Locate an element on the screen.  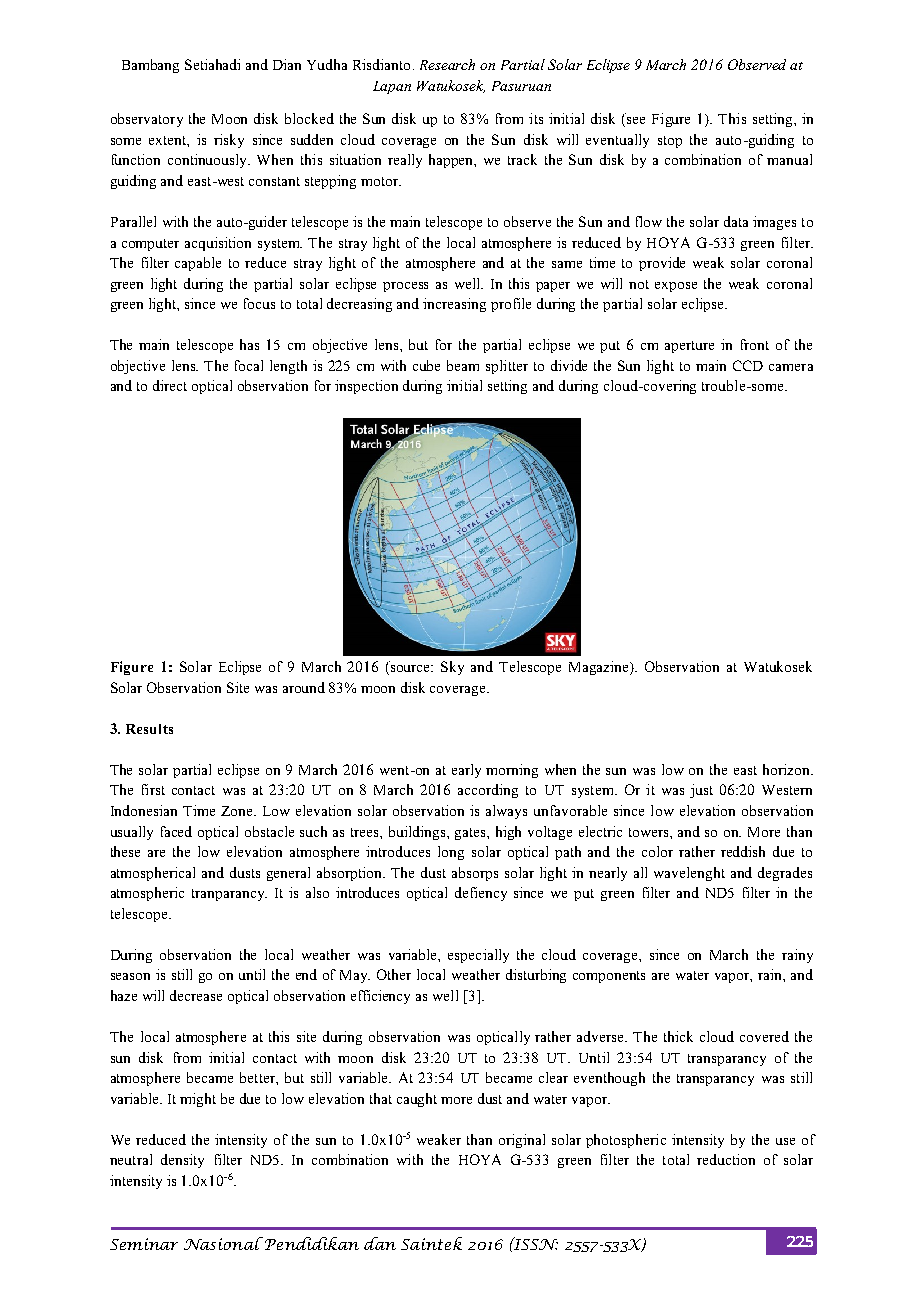
morning is located at coordinates (512, 771).
